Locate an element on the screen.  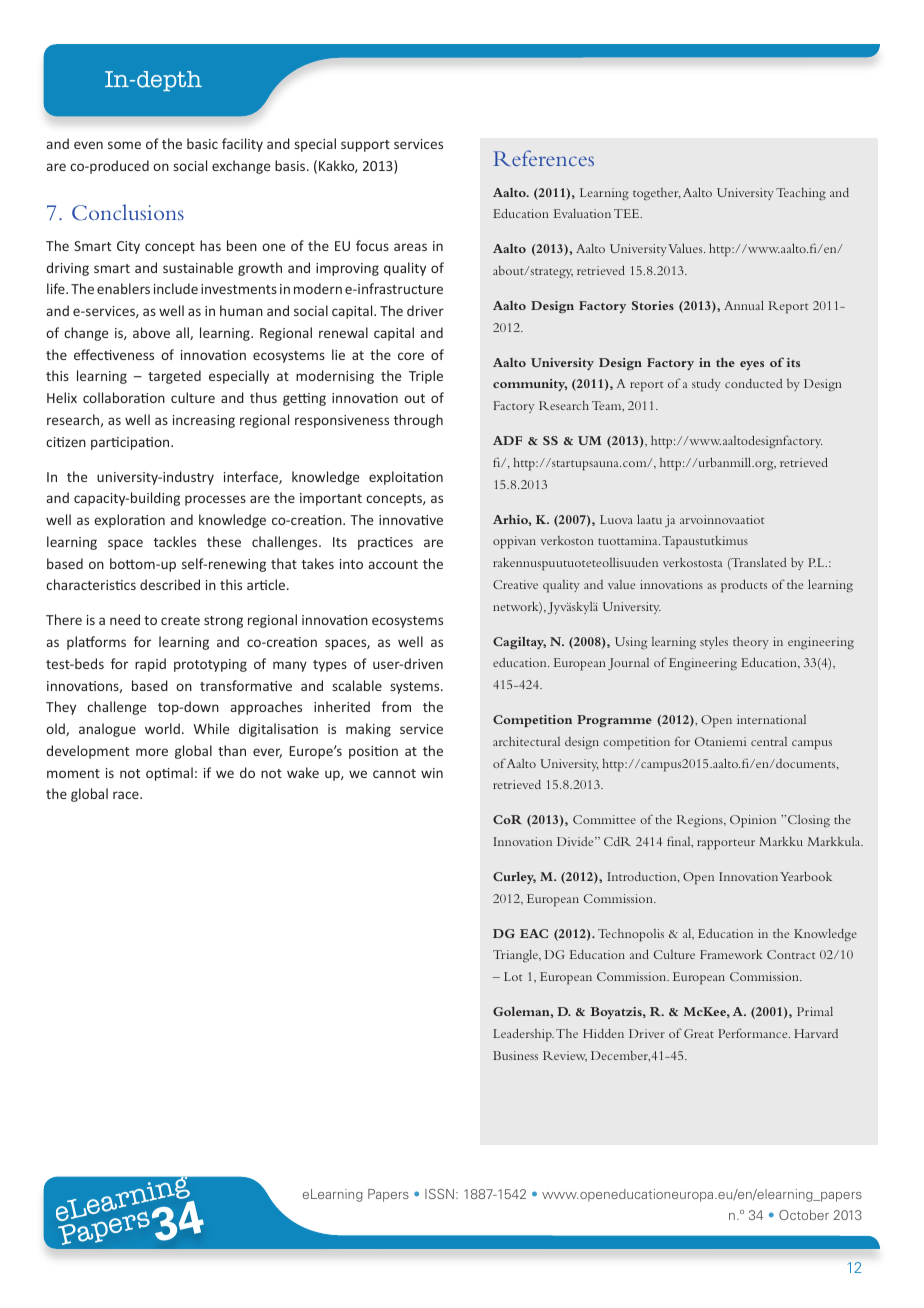
from is located at coordinates (396, 706).
